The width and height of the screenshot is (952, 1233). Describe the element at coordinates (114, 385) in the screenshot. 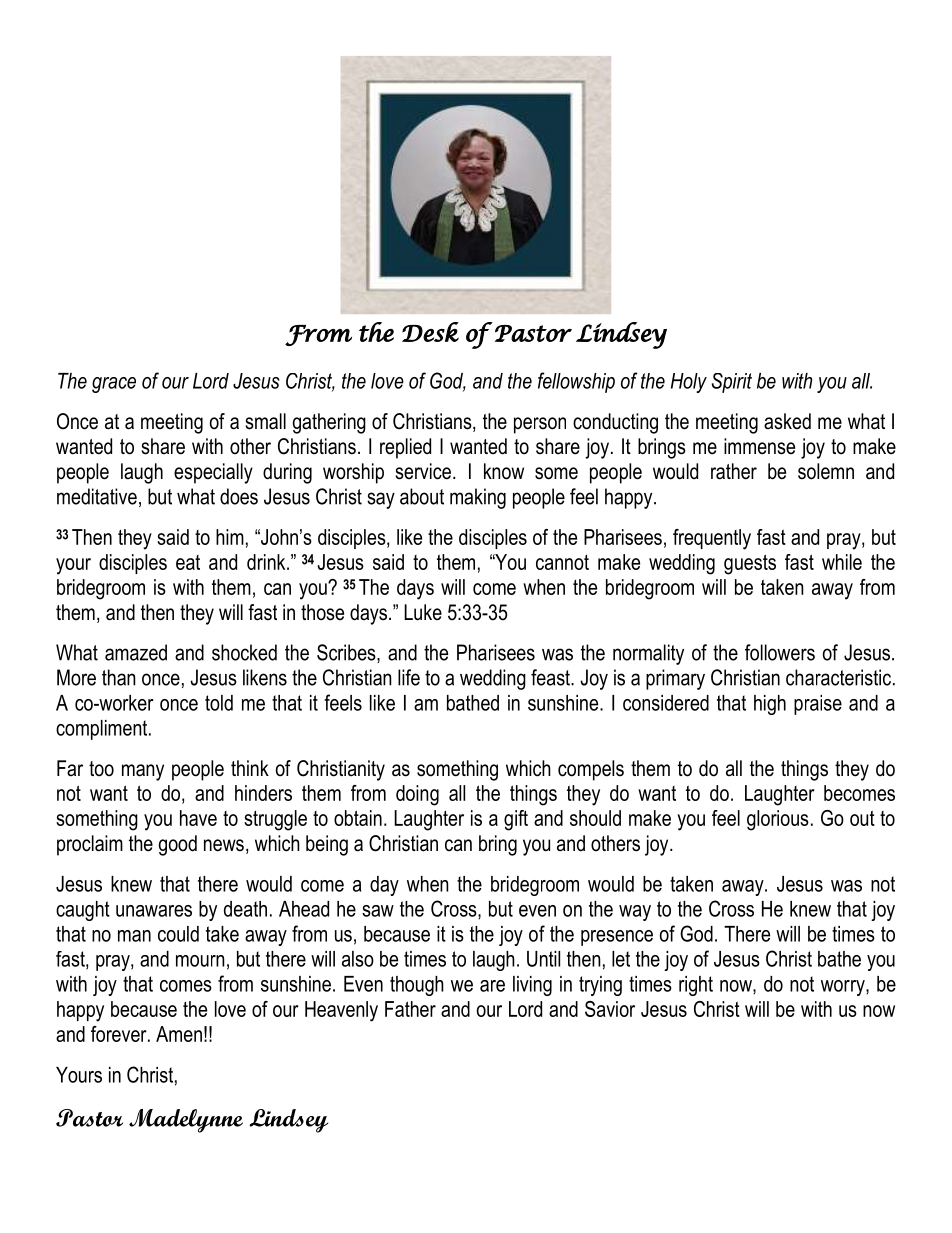

I see `grace` at that location.
